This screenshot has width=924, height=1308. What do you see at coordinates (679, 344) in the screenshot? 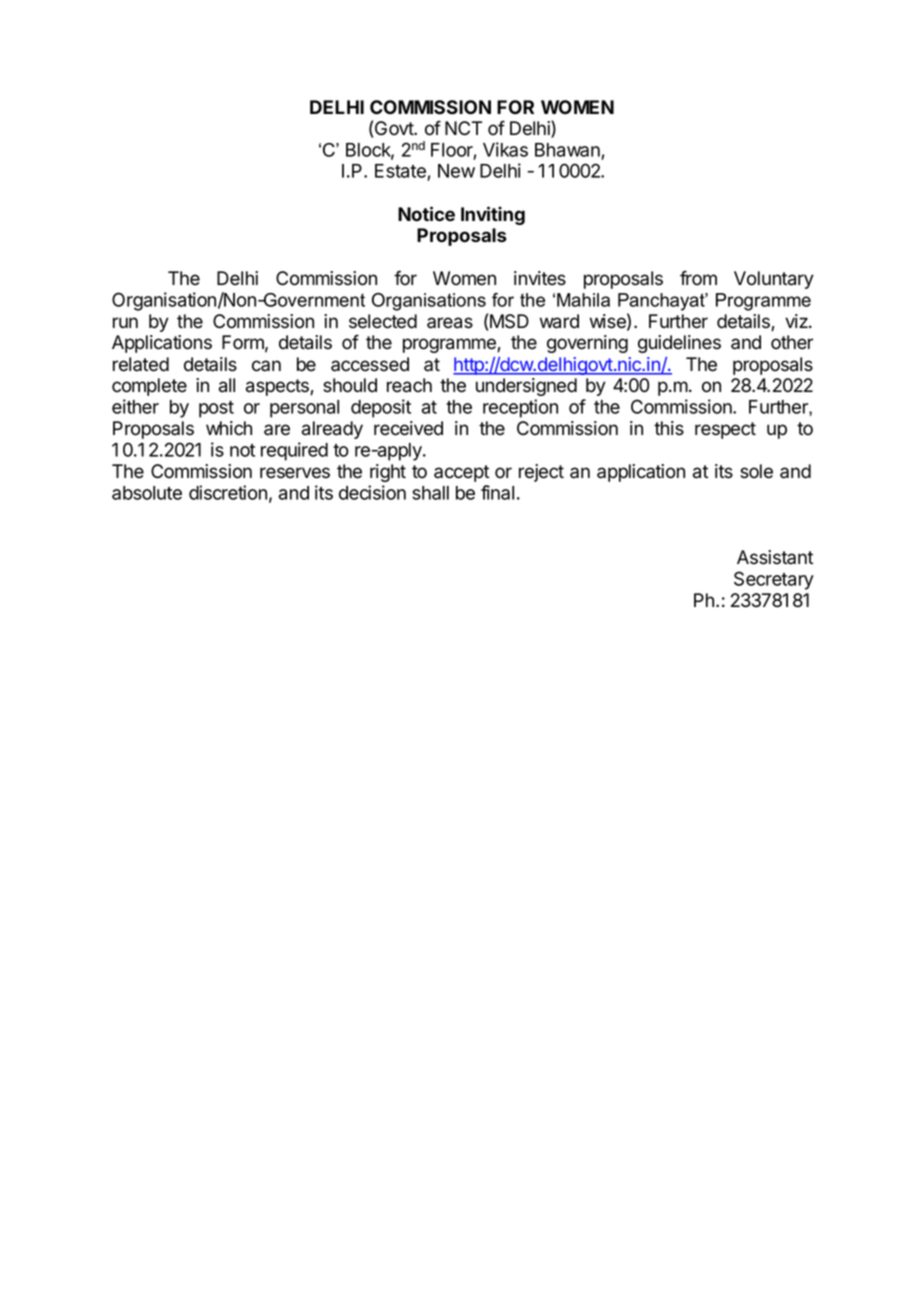
I see `guidelines` at bounding box center [679, 344].
